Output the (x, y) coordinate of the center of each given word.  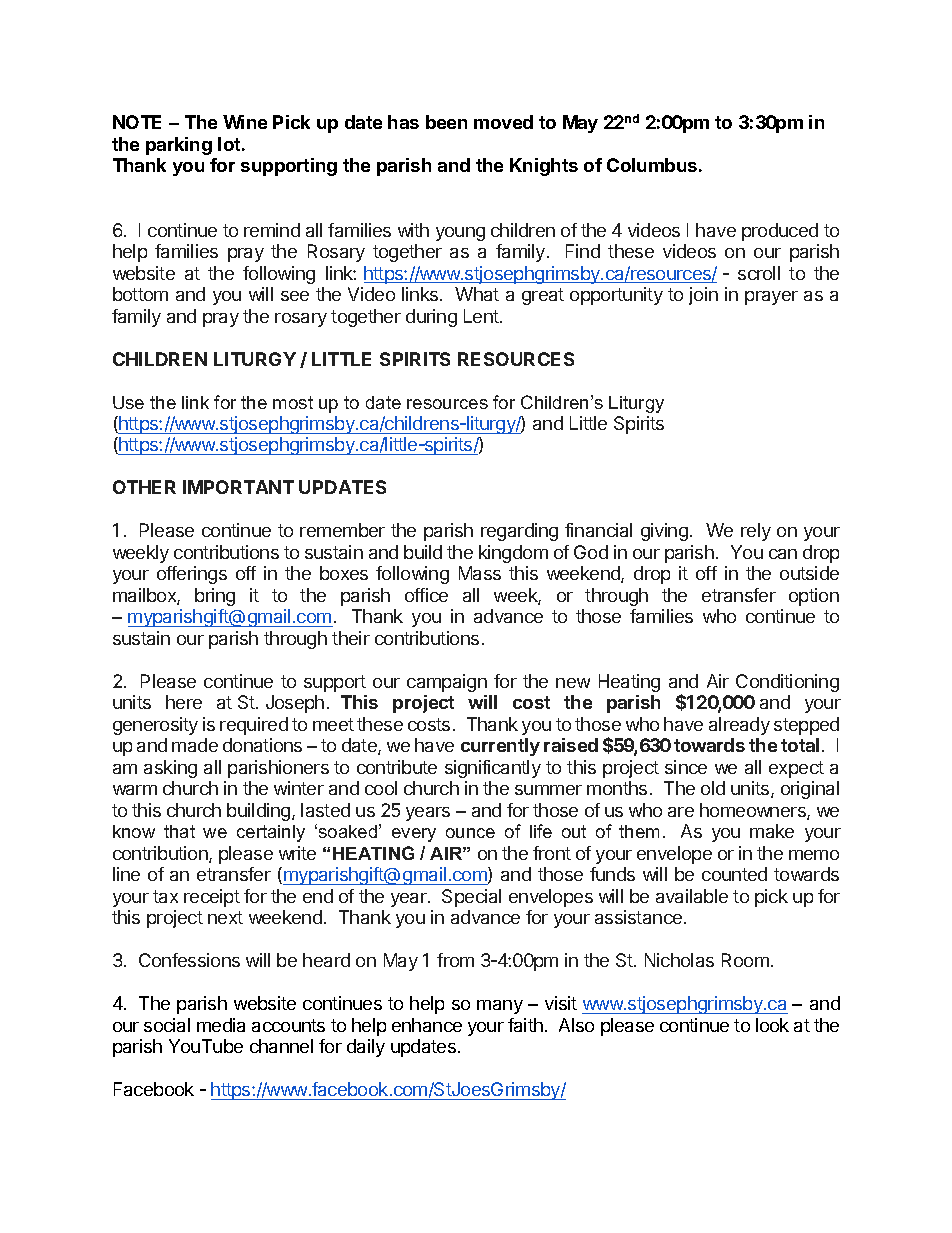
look (772, 1025)
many (500, 1007)
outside (809, 573)
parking (179, 146)
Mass (480, 573)
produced (780, 232)
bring (215, 597)
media (221, 1025)
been (446, 122)
